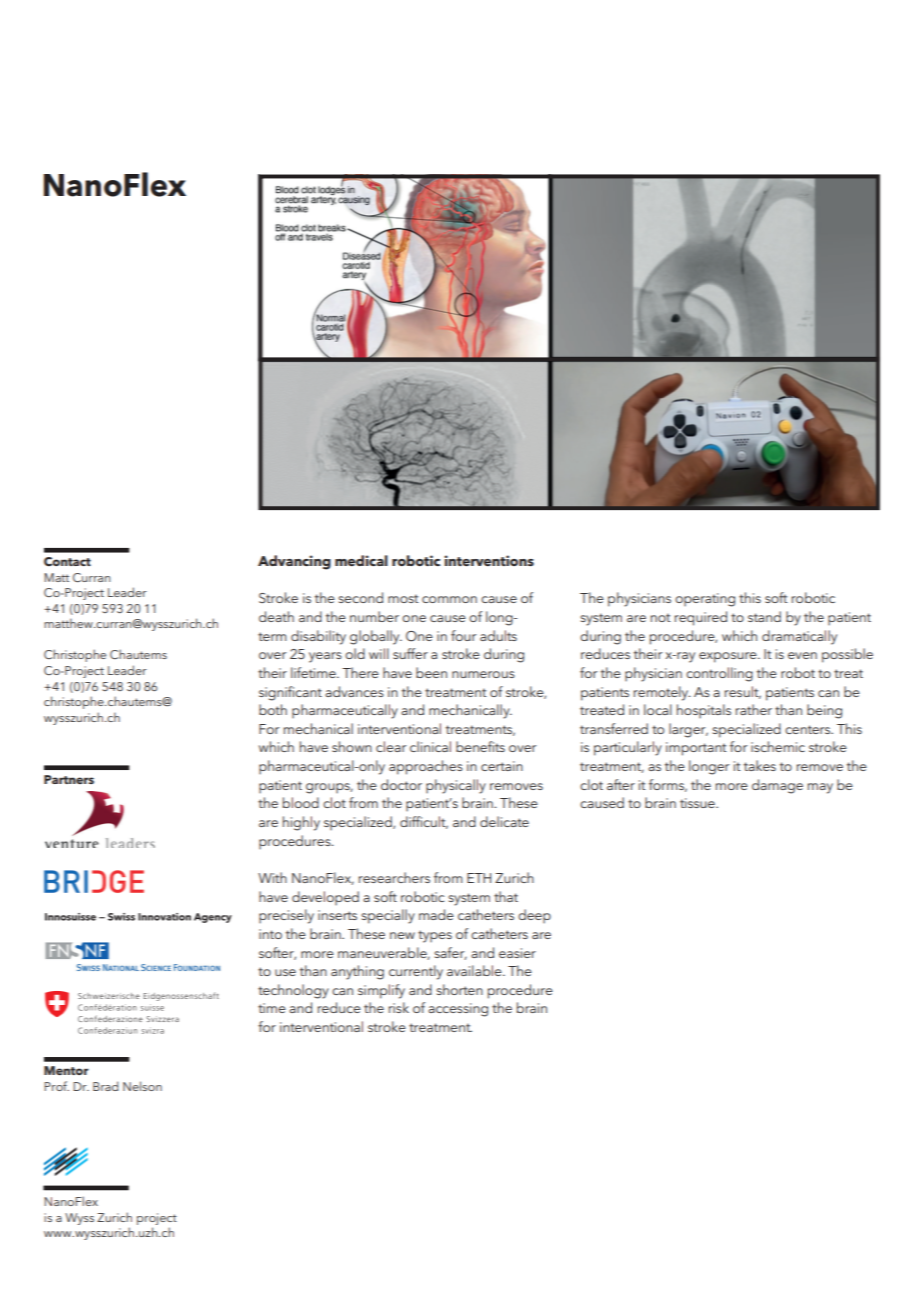 This image has height=1308, width=924. What do you see at coordinates (489, 560) in the image?
I see `interventions` at bounding box center [489, 560].
